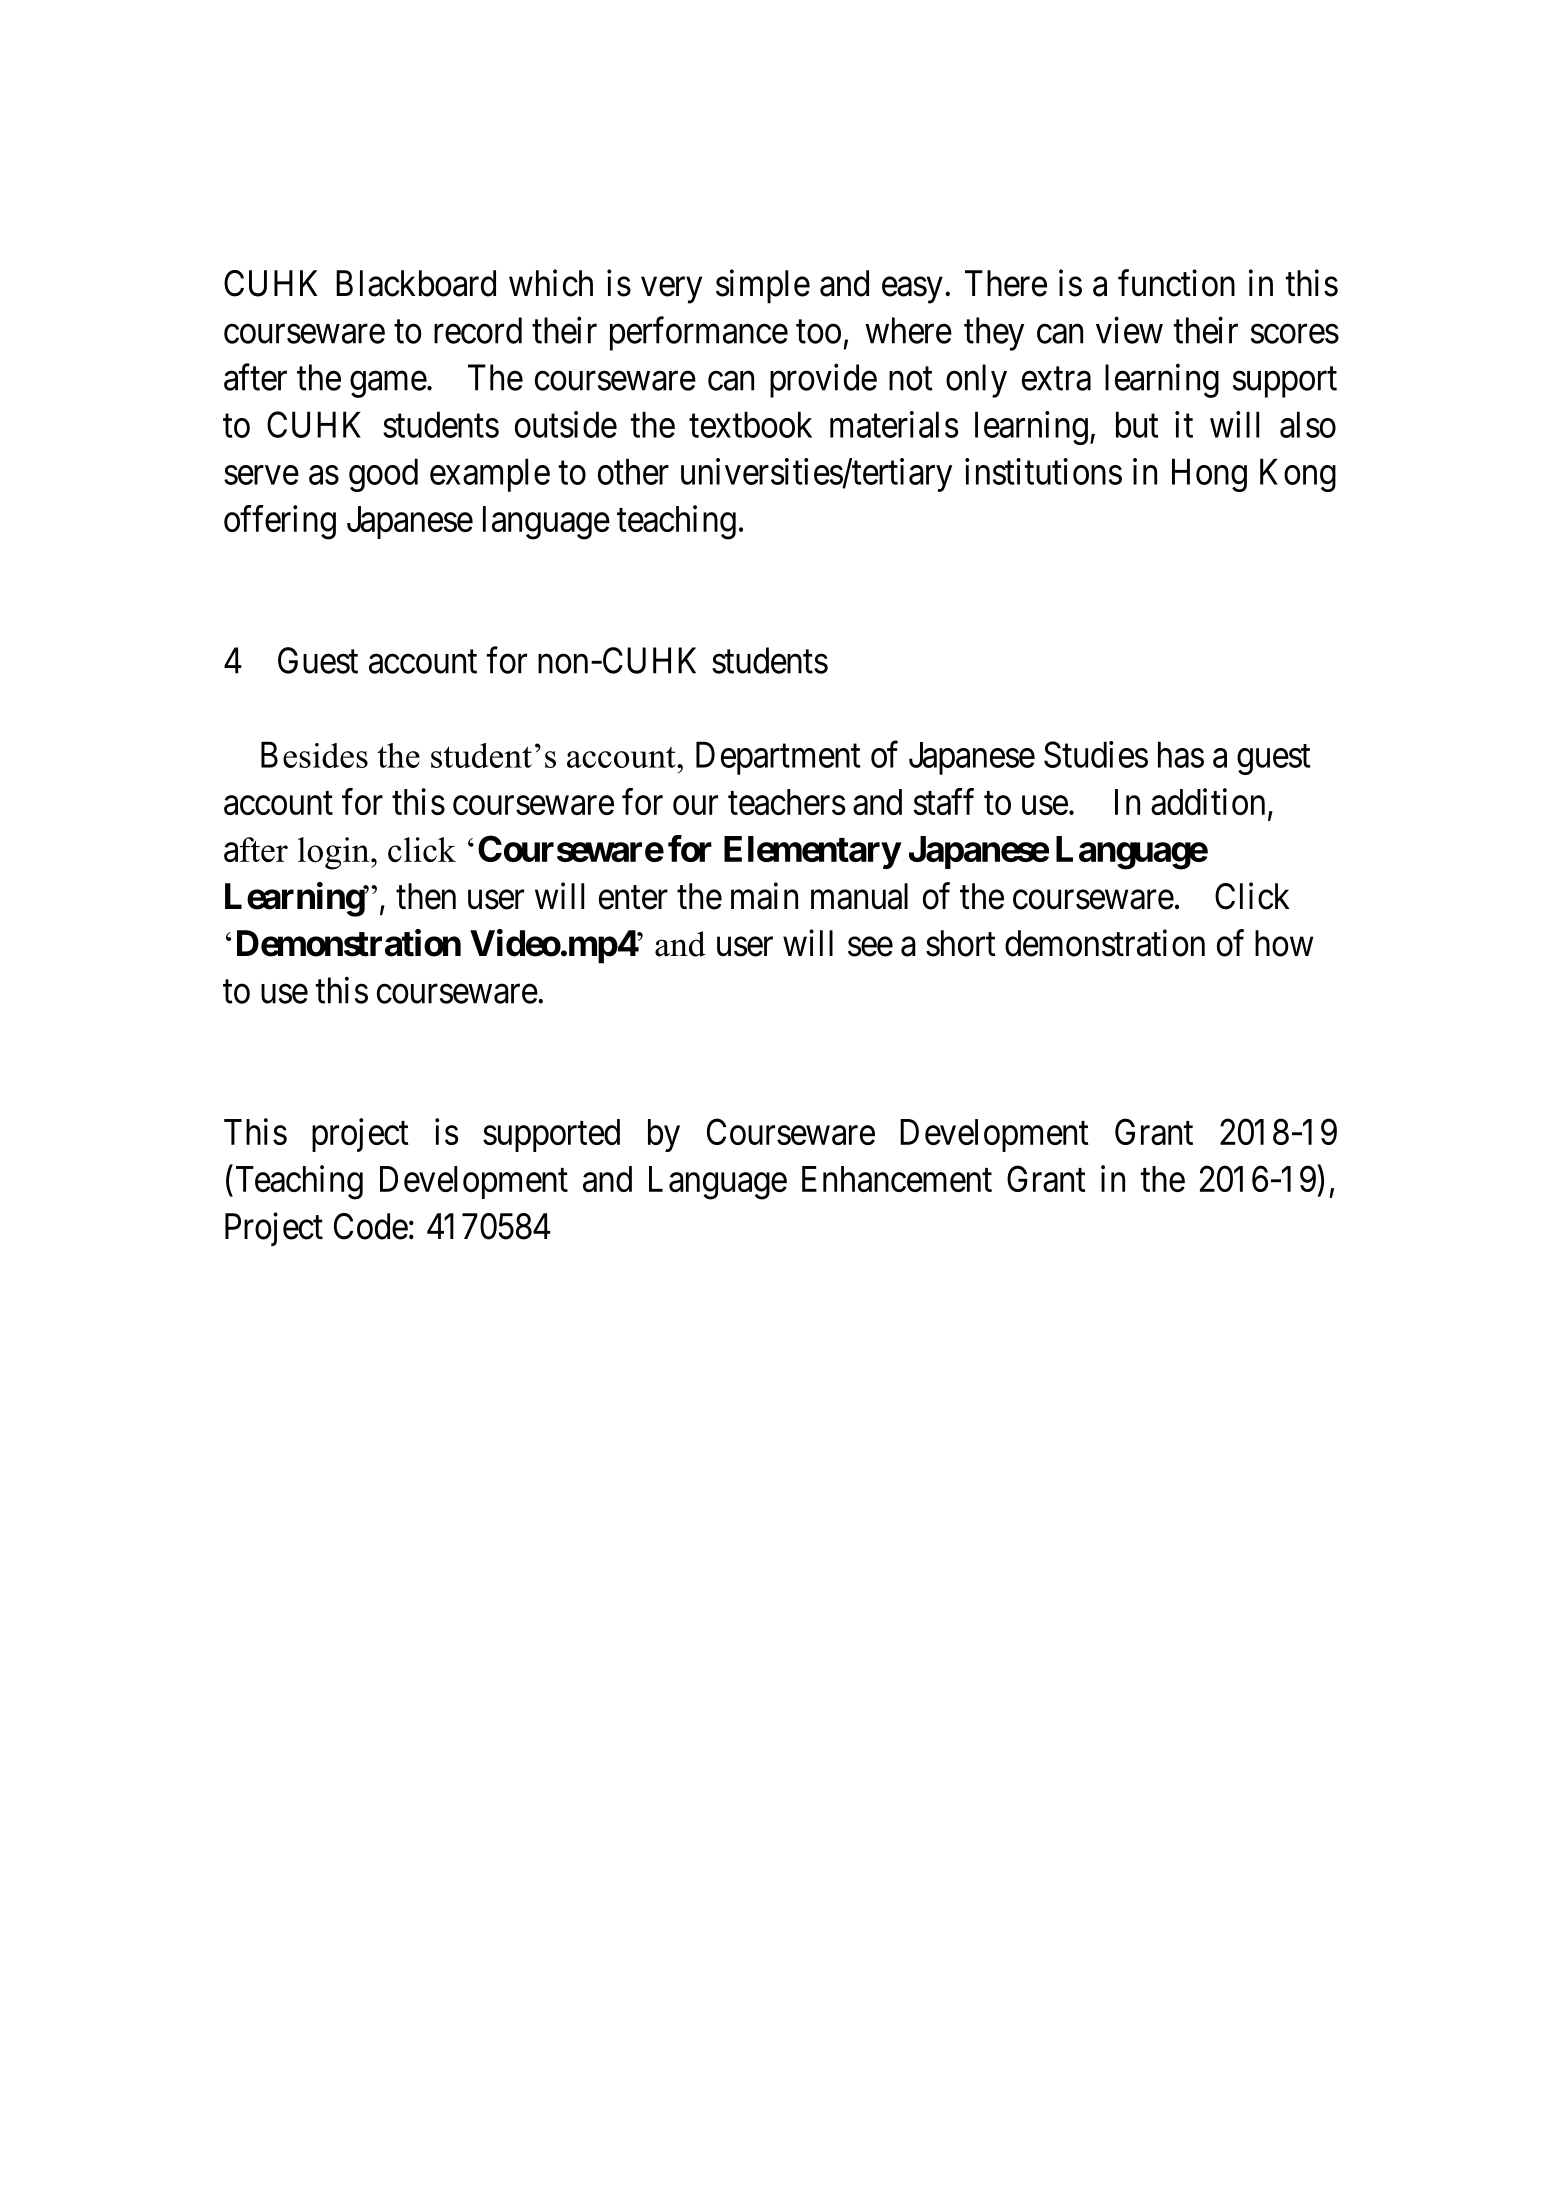  What do you see at coordinates (961, 943) in the image?
I see `short` at bounding box center [961, 943].
